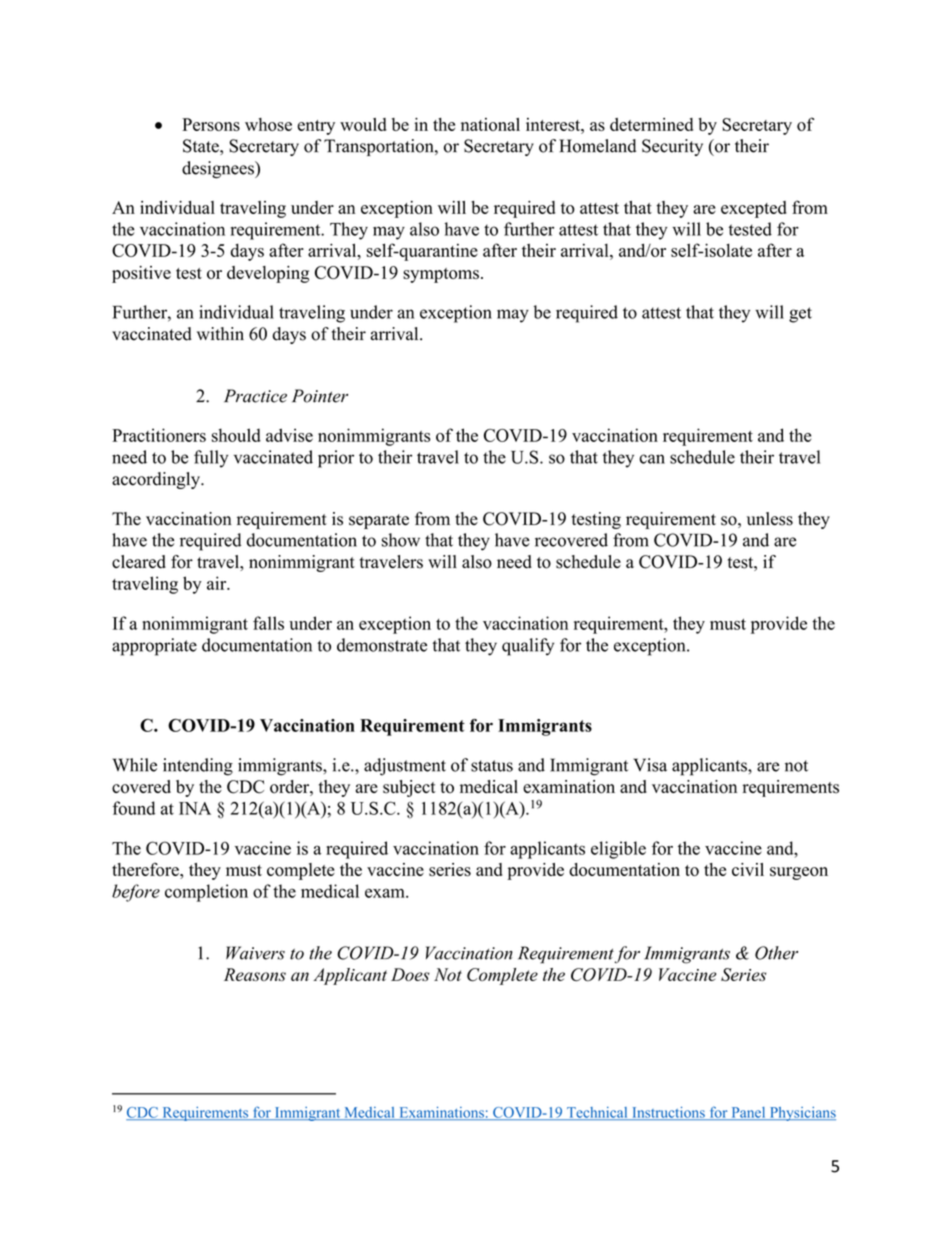 The image size is (952, 1233). What do you see at coordinates (255, 974) in the screenshot?
I see `Reasons` at bounding box center [255, 974].
